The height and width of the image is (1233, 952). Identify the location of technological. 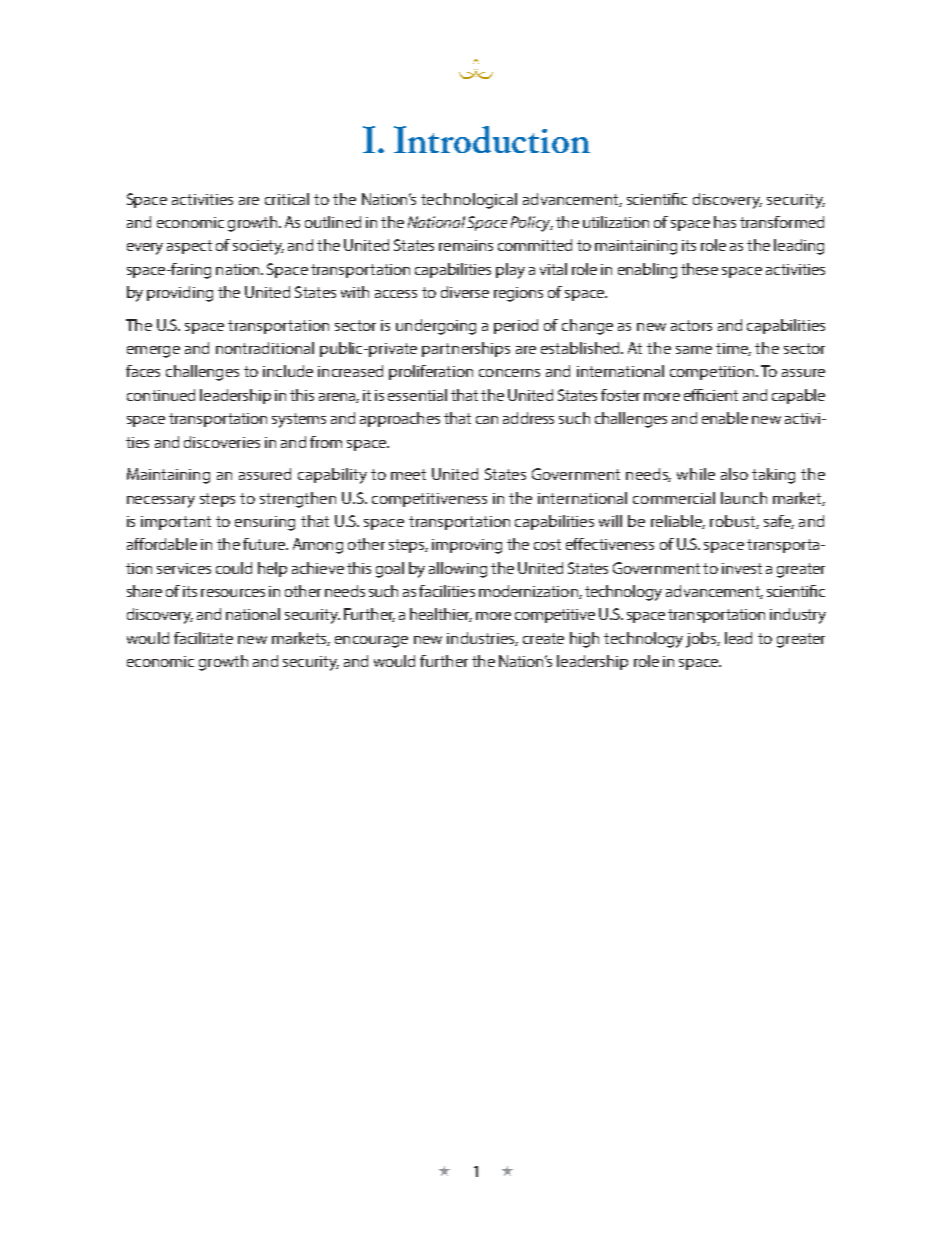
(469, 201).
